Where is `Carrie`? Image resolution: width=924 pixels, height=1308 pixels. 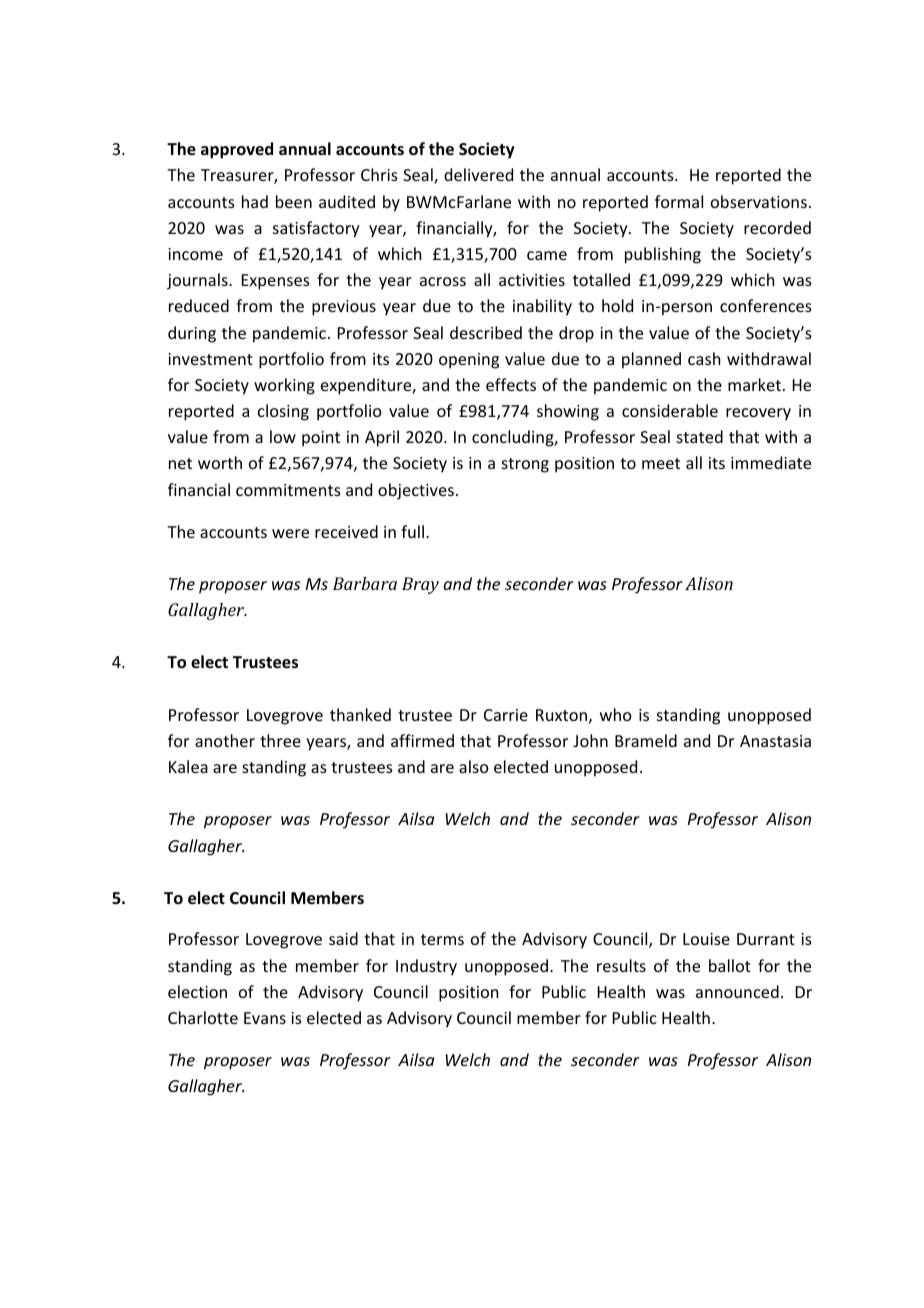
Carrie is located at coordinates (506, 715).
